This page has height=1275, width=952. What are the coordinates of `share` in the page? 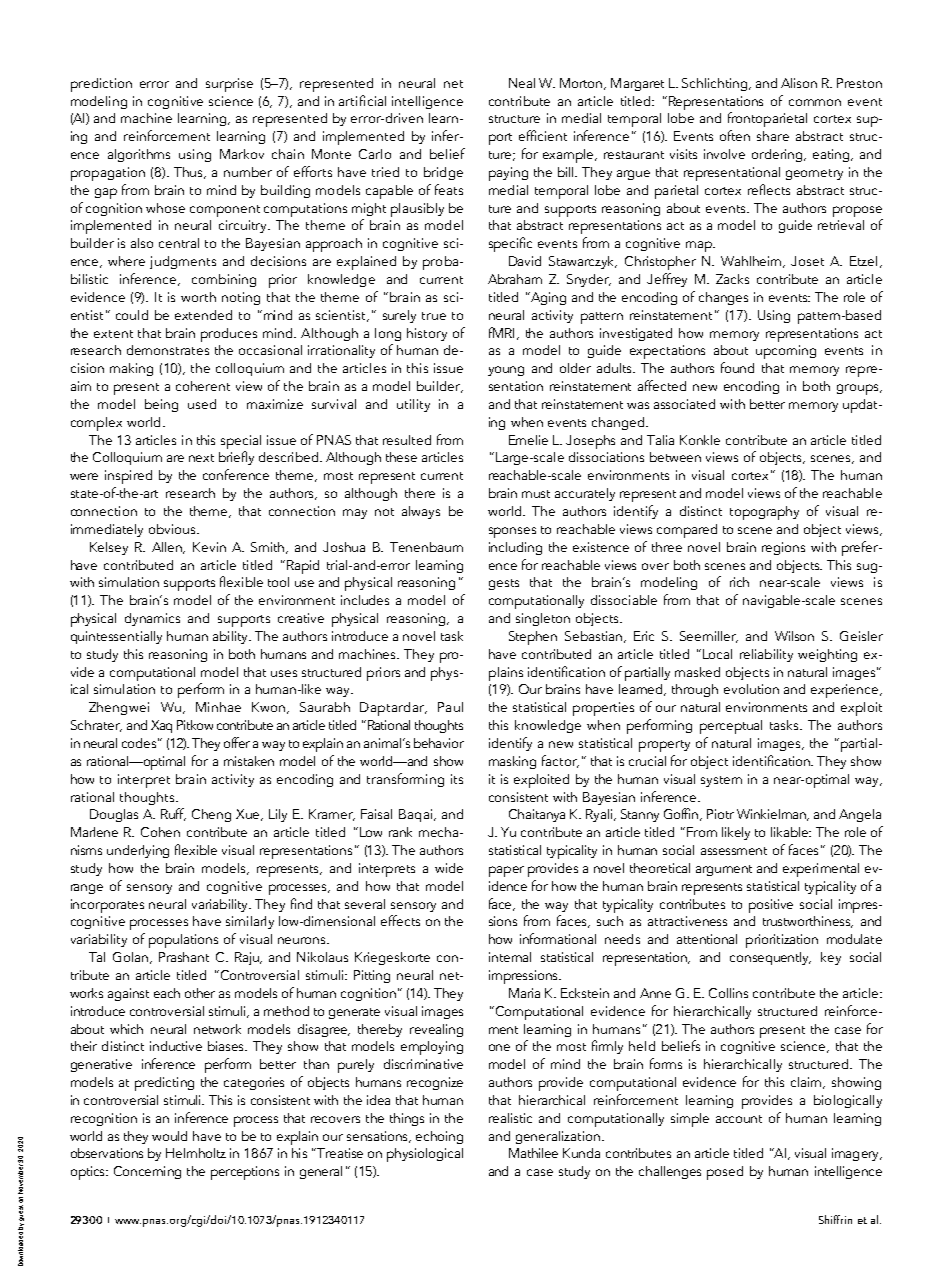 It's located at (773, 136).
